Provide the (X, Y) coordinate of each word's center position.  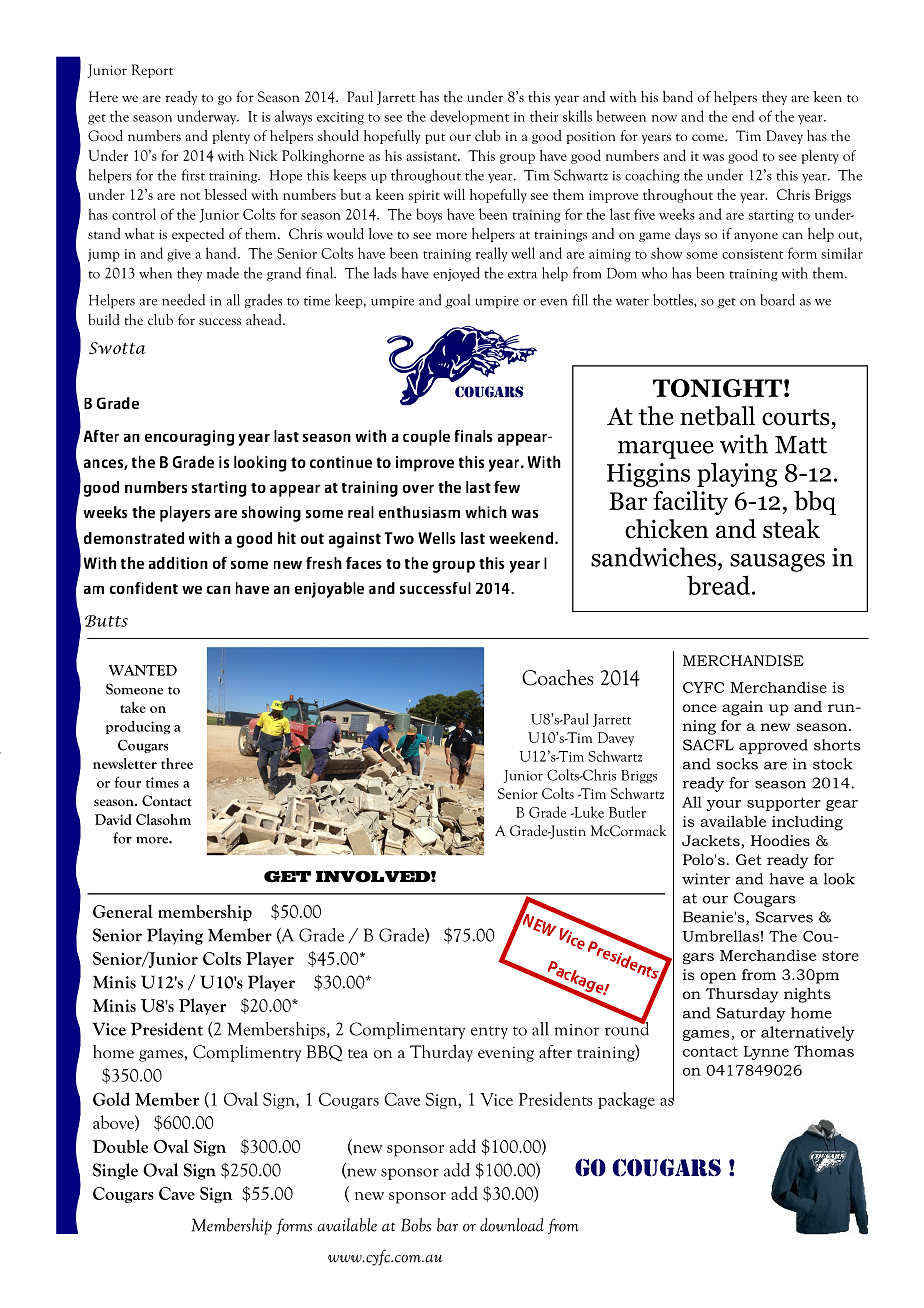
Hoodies (780, 840)
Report (152, 71)
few (507, 487)
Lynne (766, 1053)
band (678, 96)
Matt (801, 445)
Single (115, 1171)
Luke (588, 812)
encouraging (189, 438)
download (512, 1225)
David (113, 819)
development (469, 117)
